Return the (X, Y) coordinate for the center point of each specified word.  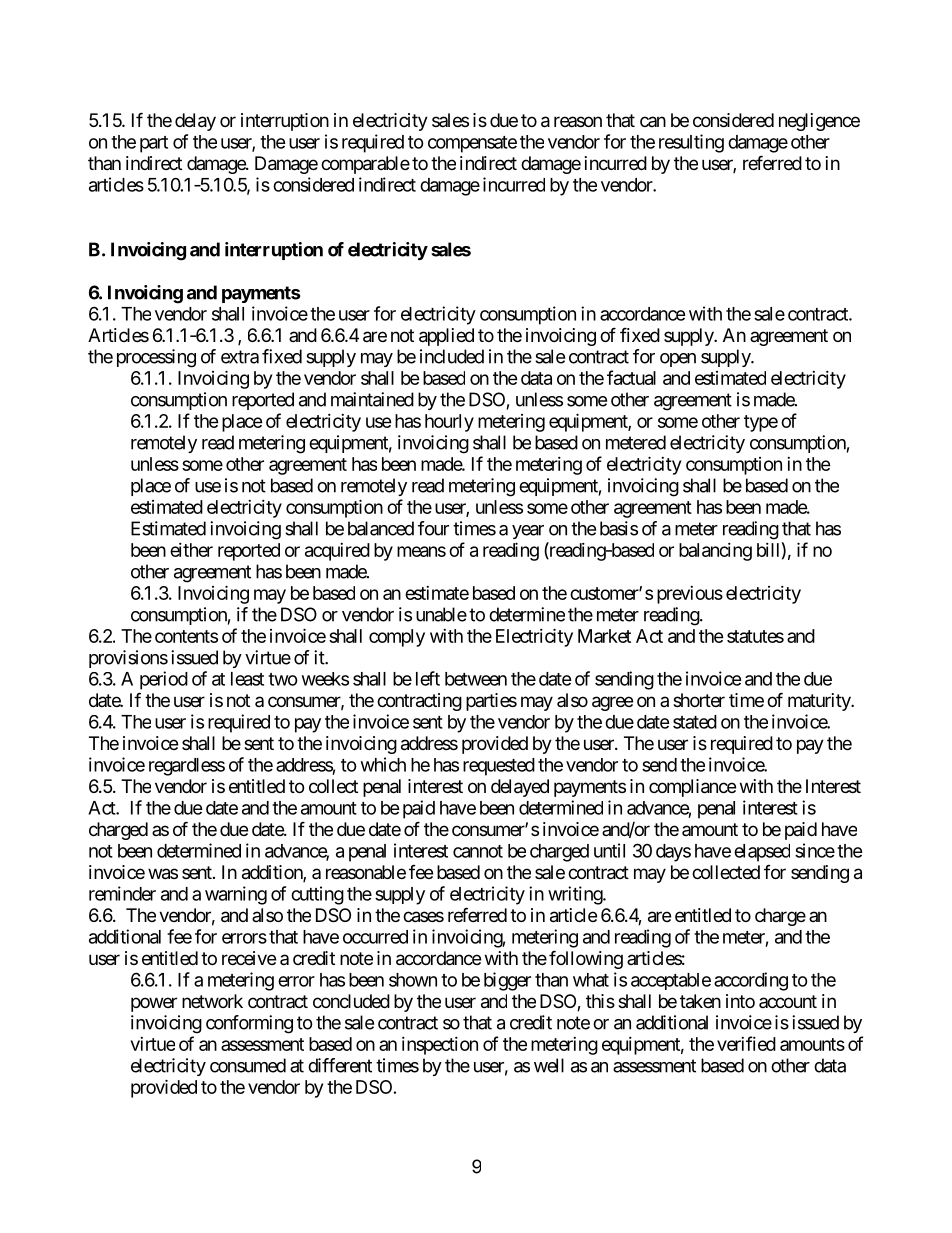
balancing (715, 552)
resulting (691, 143)
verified (746, 1043)
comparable (365, 165)
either (191, 550)
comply (397, 638)
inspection (440, 1046)
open (678, 360)
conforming (249, 1024)
